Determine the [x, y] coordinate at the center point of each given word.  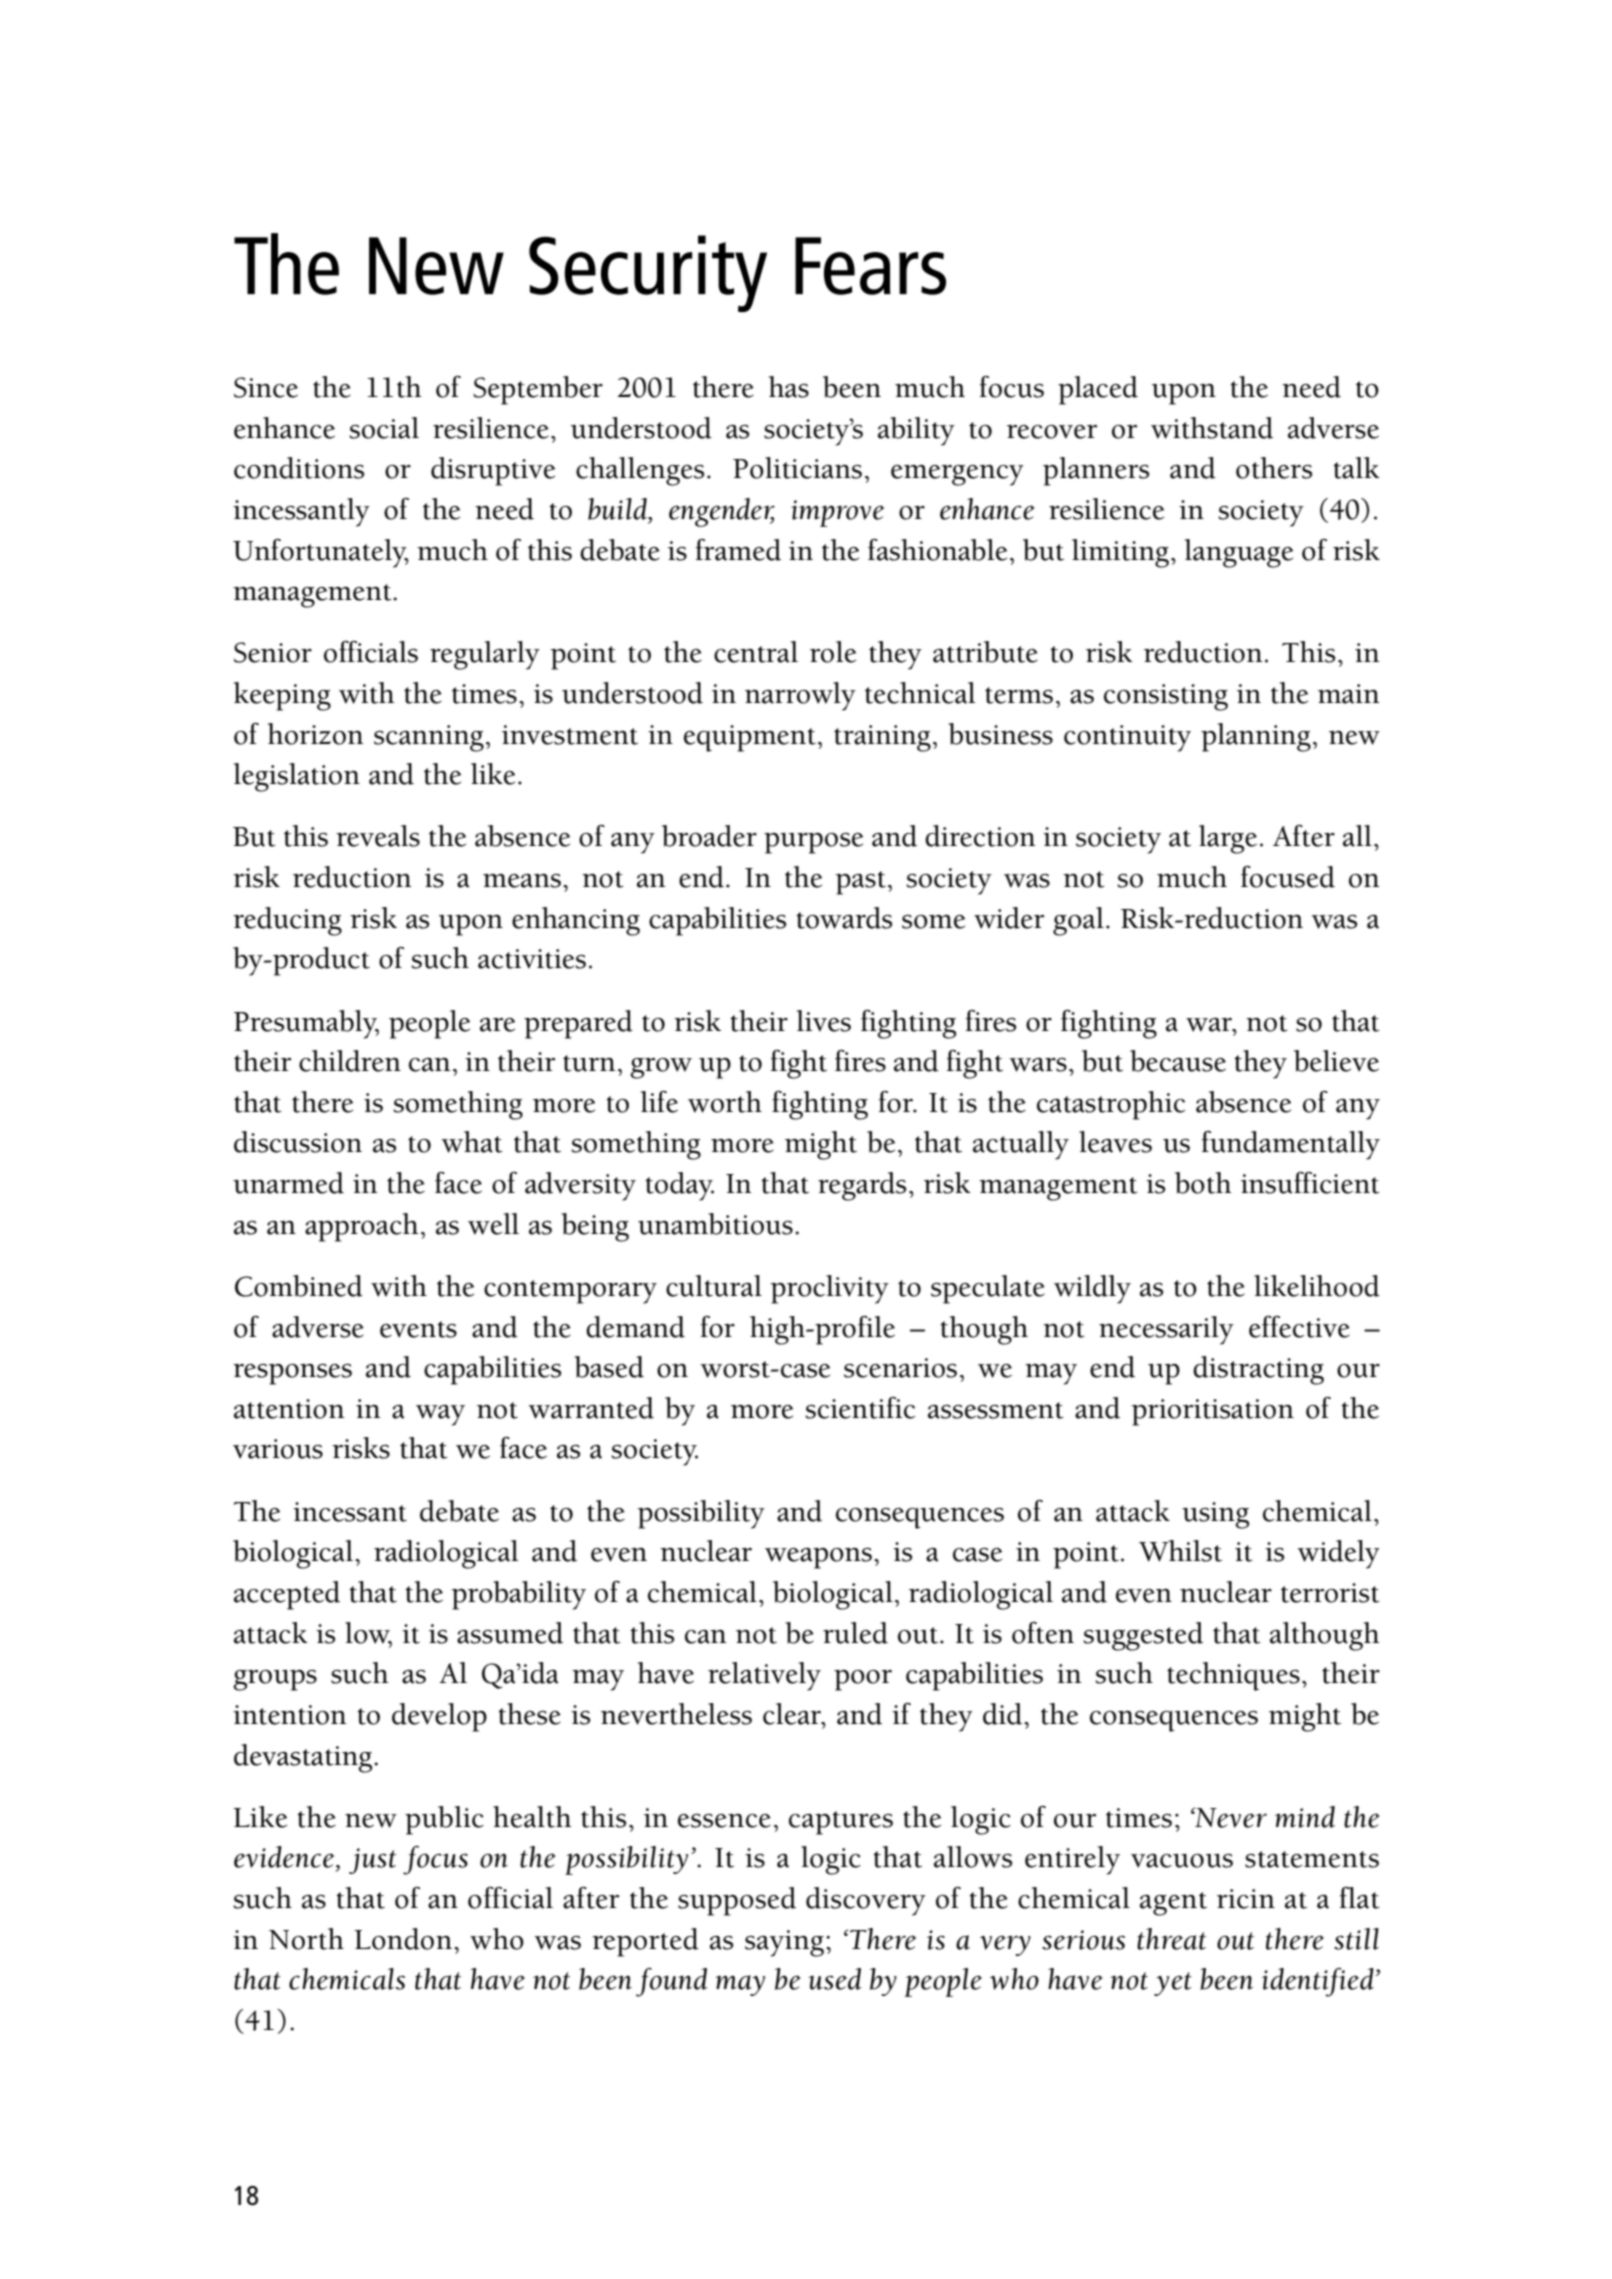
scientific [860, 1408]
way [440, 1415]
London [403, 1939]
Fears [870, 266]
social [384, 428]
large [1228, 839]
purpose [813, 843]
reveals [378, 836]
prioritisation [1213, 1412]
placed [1098, 390]
